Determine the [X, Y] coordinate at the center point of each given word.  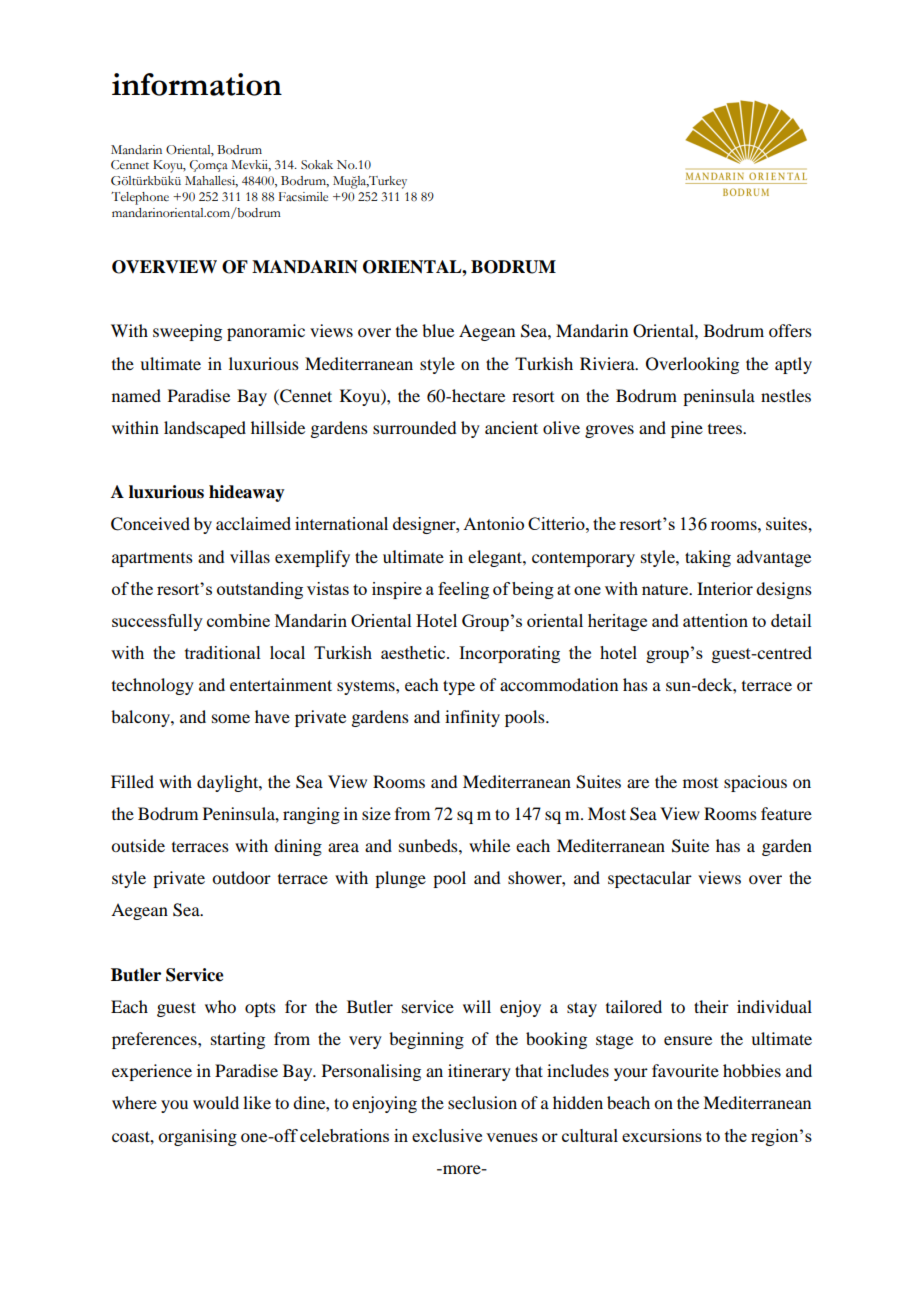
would [216, 1102]
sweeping [187, 332]
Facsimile [303, 197]
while [489, 845]
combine [238, 620]
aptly [793, 365]
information [197, 84]
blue [438, 330]
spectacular [650, 879]
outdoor [241, 877]
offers [790, 330]
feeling [463, 590]
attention [715, 620]
